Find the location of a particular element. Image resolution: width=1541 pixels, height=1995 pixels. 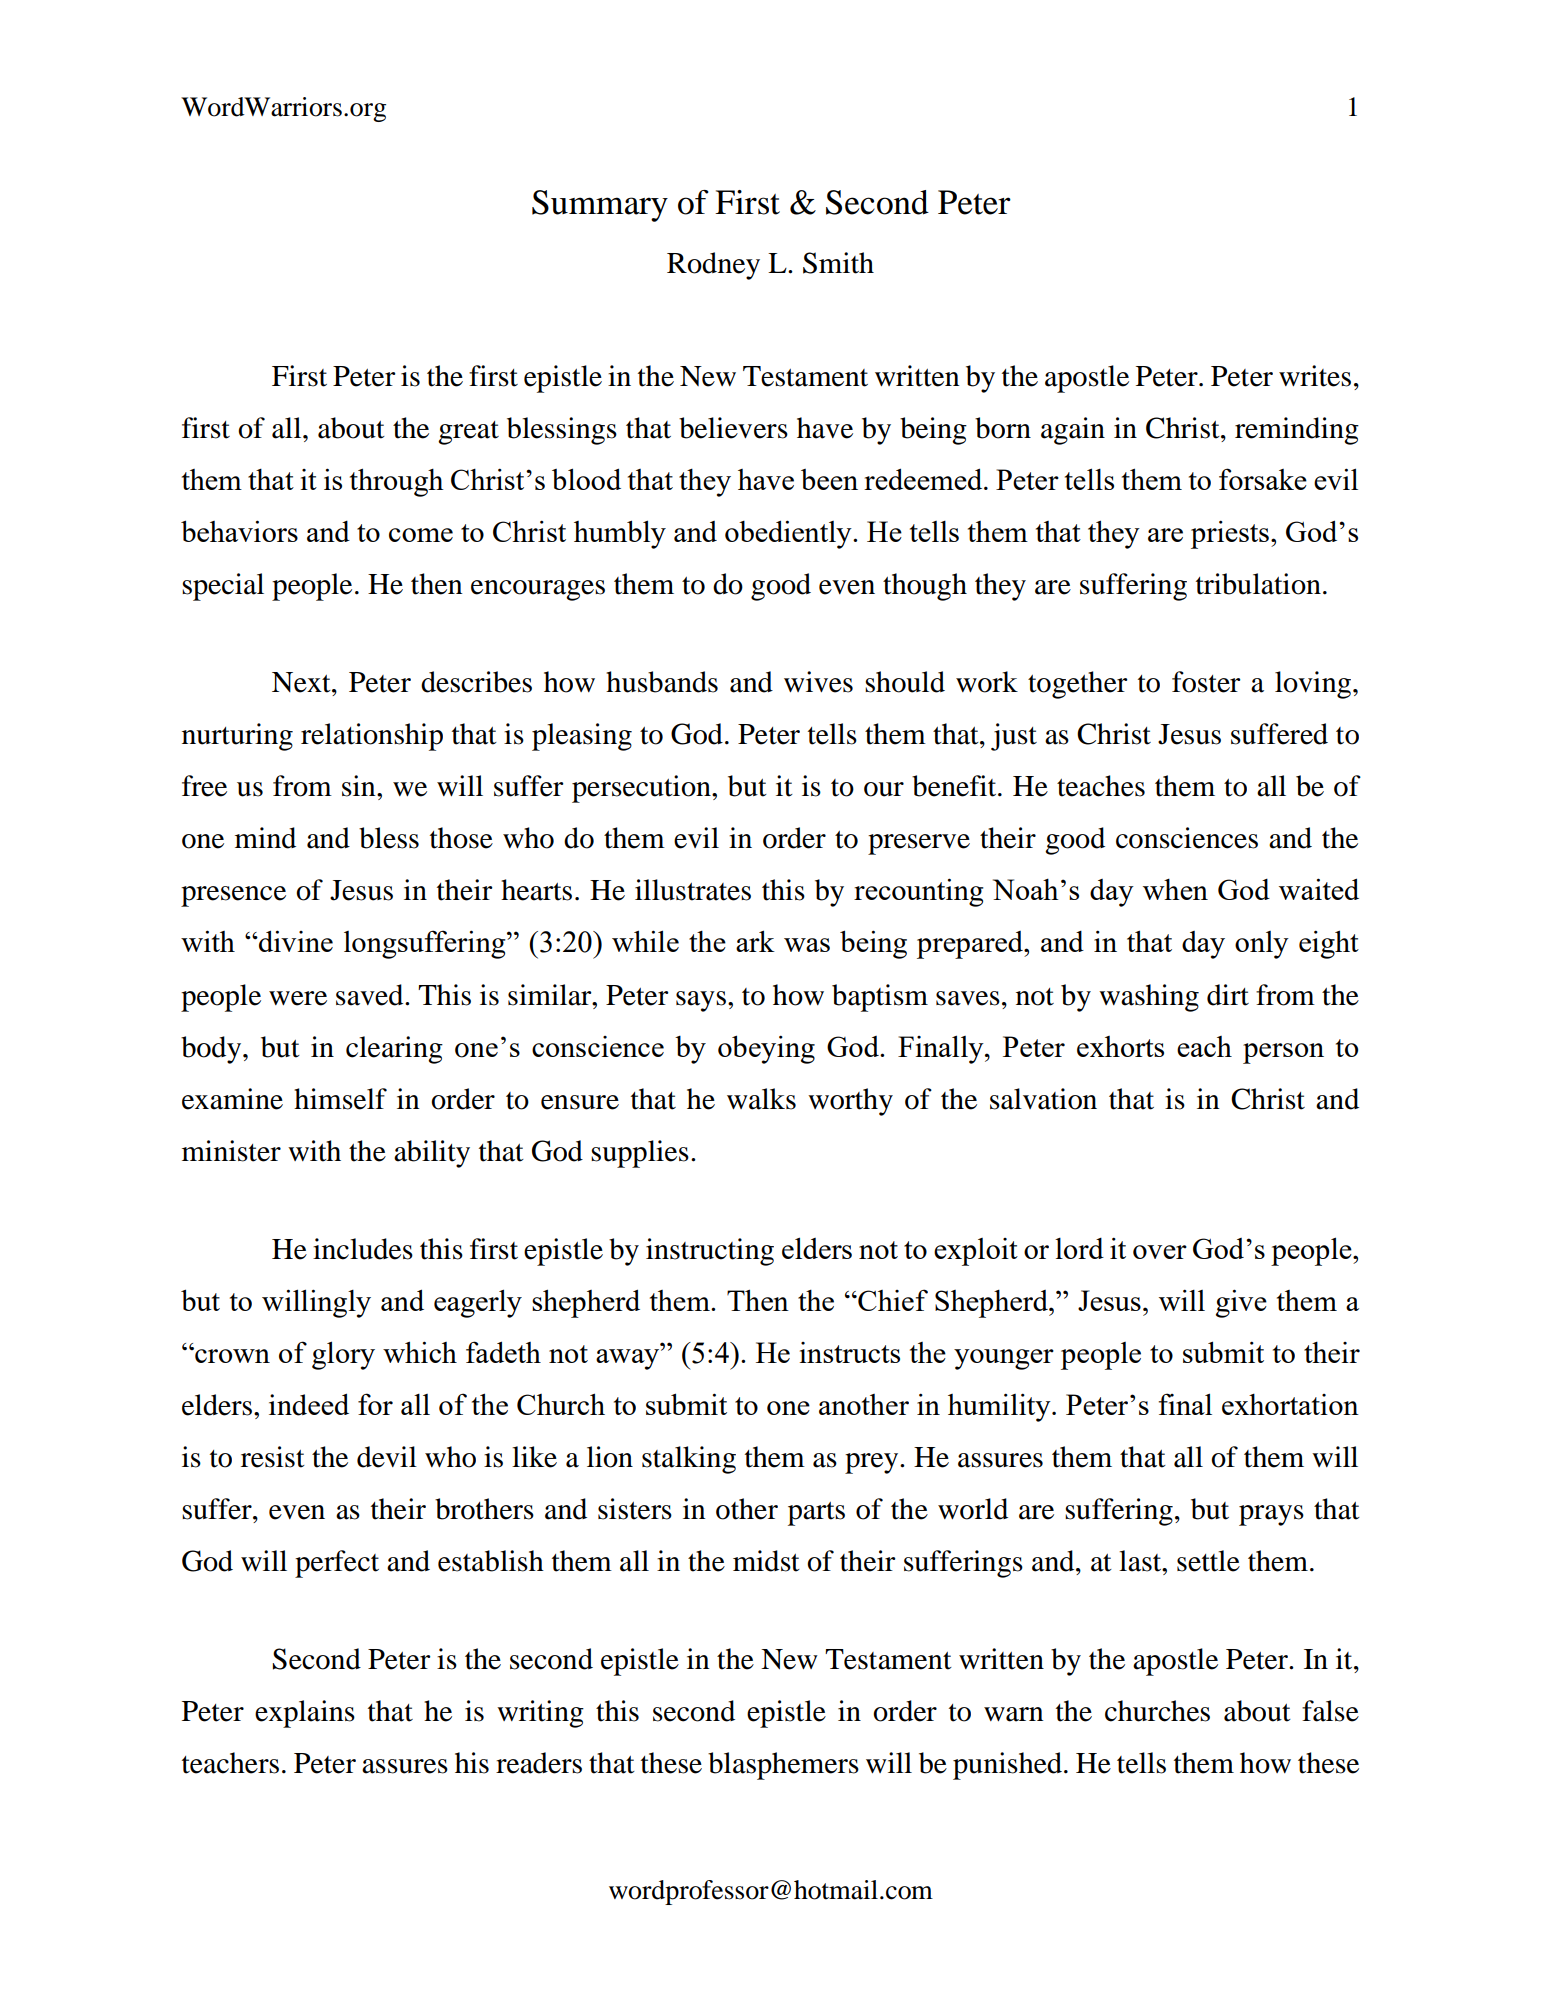

ark is located at coordinates (755, 941).
